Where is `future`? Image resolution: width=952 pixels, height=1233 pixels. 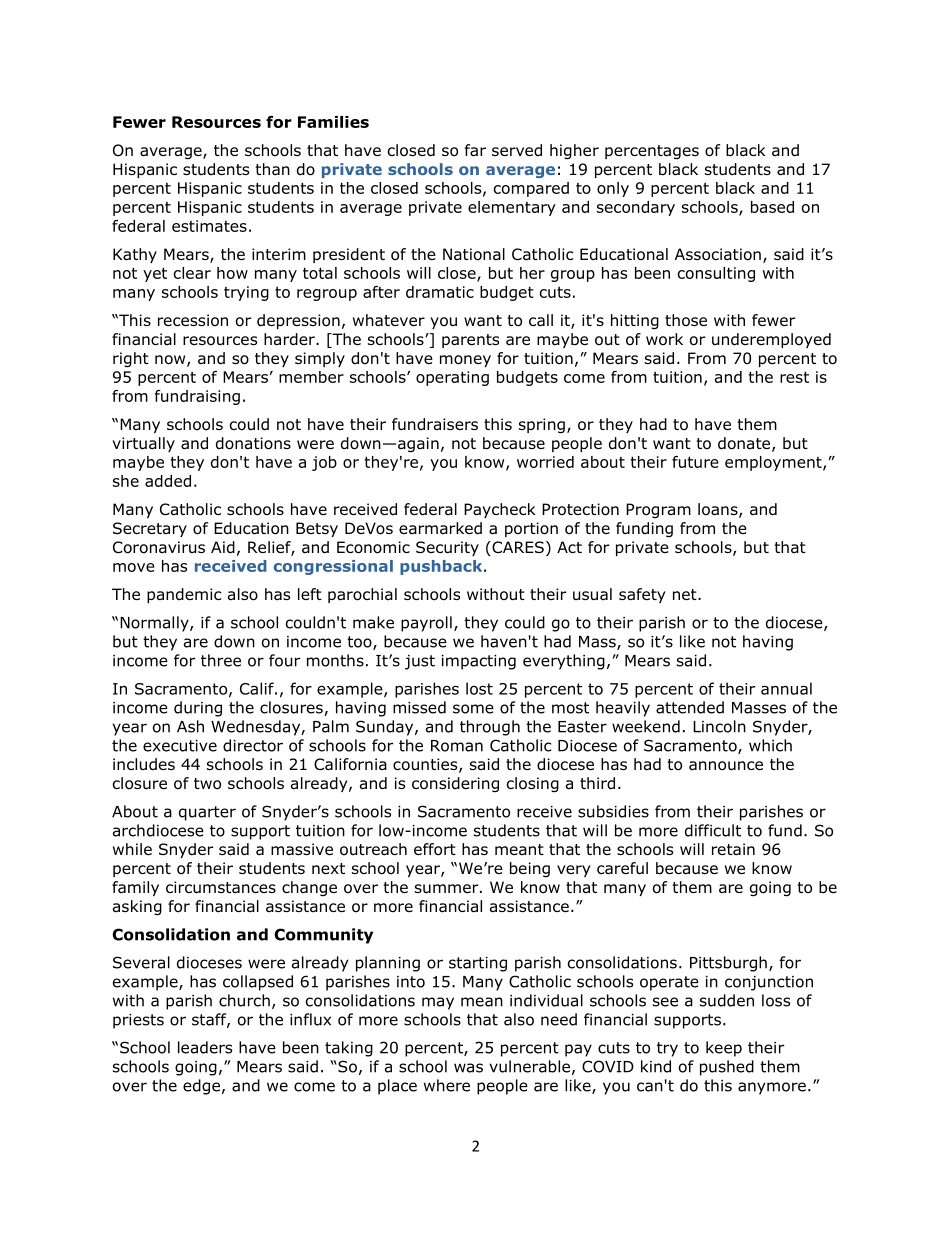 future is located at coordinates (695, 462).
